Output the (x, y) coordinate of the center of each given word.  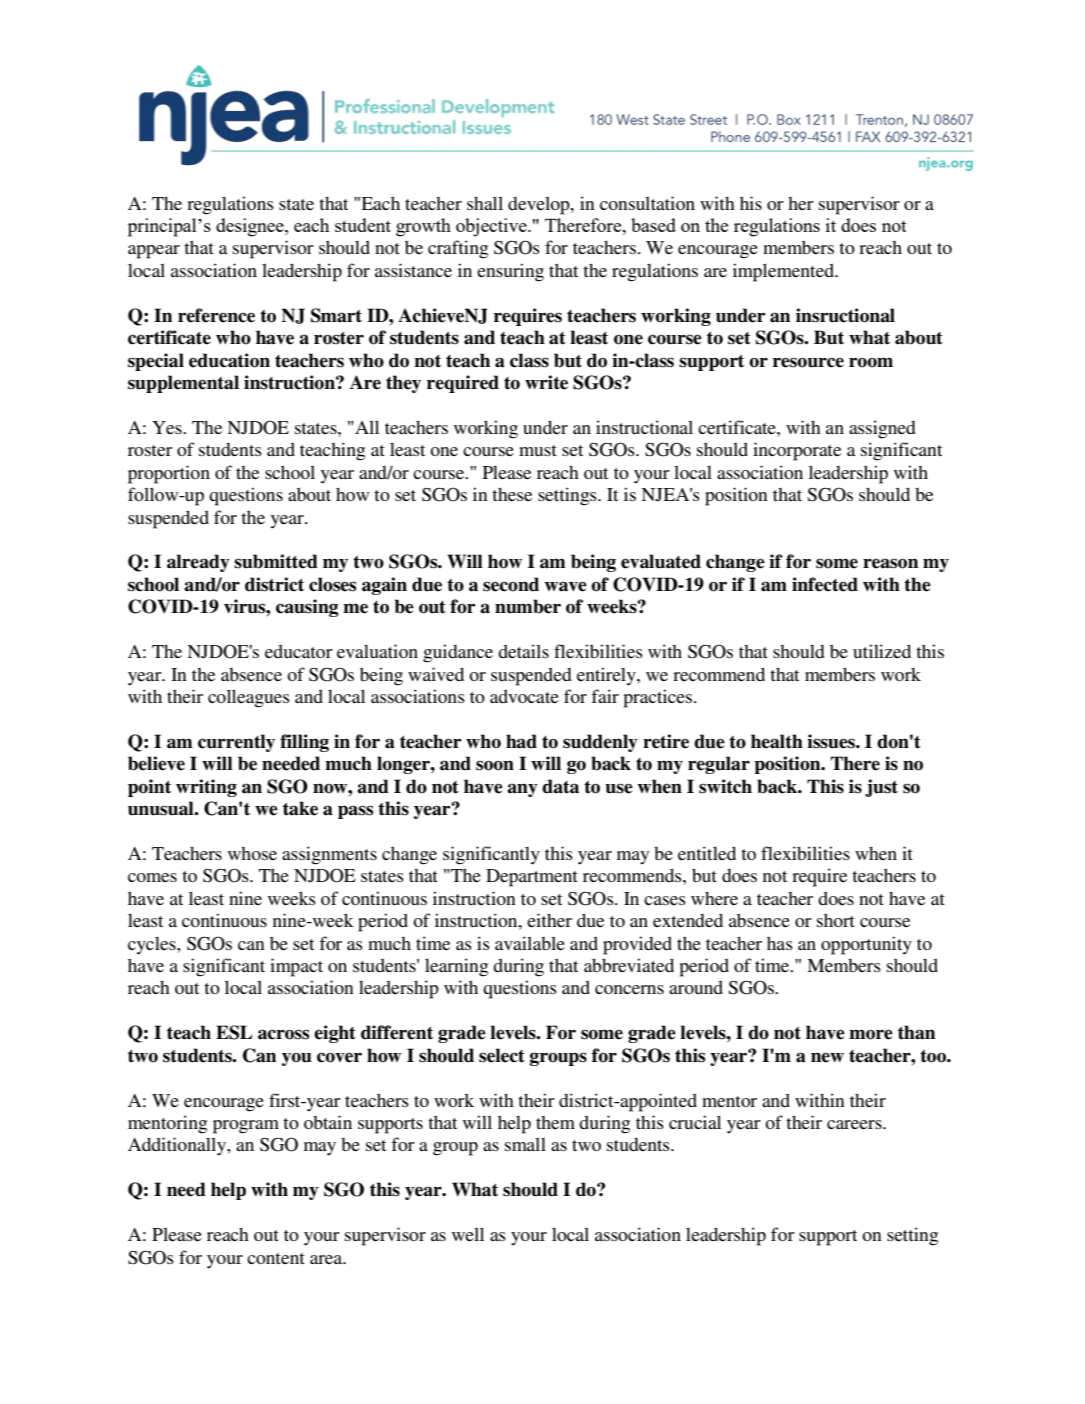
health (777, 741)
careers (855, 1124)
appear (154, 252)
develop (540, 206)
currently (236, 743)
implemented (784, 272)
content (276, 1258)
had (521, 741)
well (468, 1234)
